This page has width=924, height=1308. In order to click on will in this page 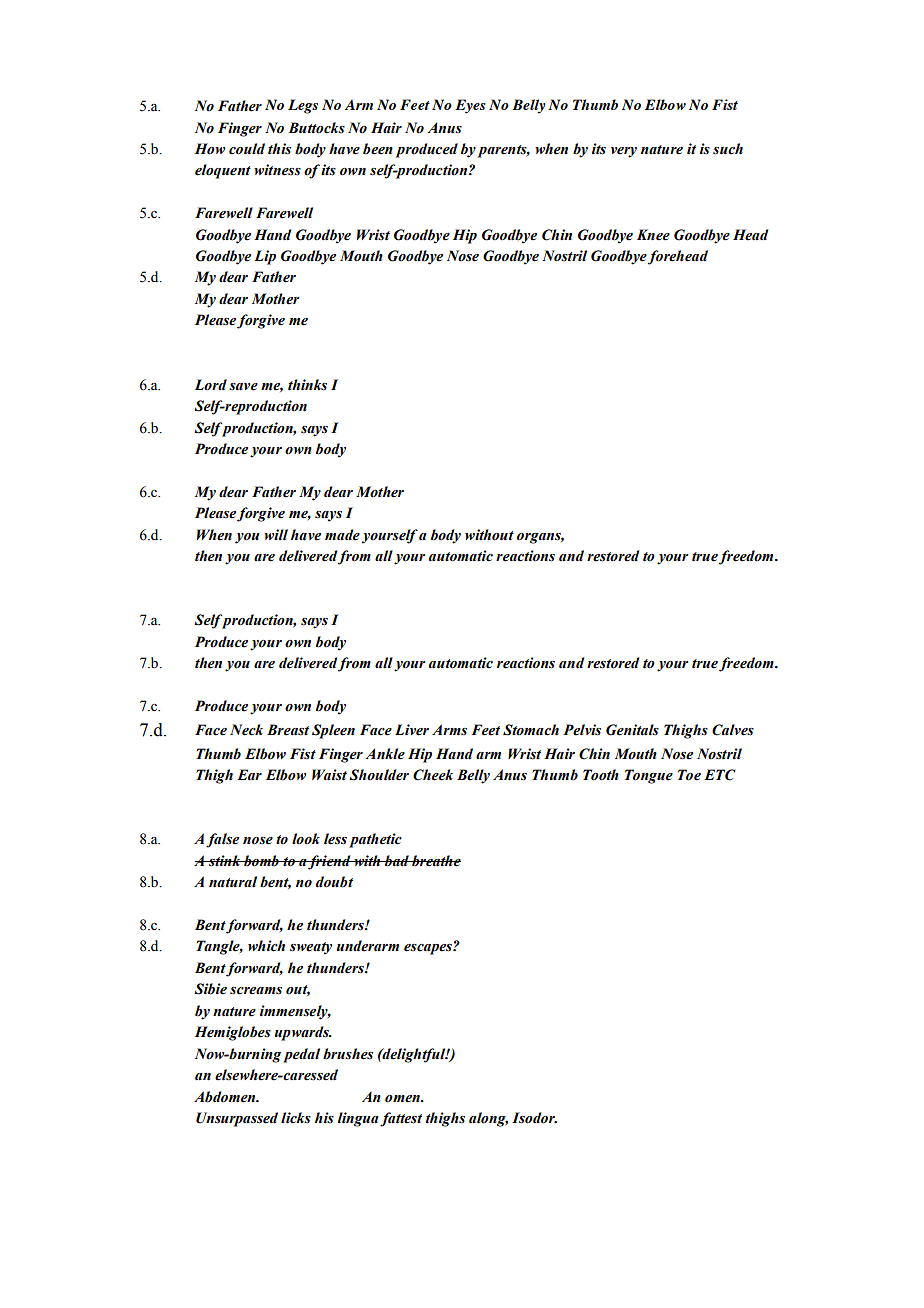, I will do `click(276, 534)`.
